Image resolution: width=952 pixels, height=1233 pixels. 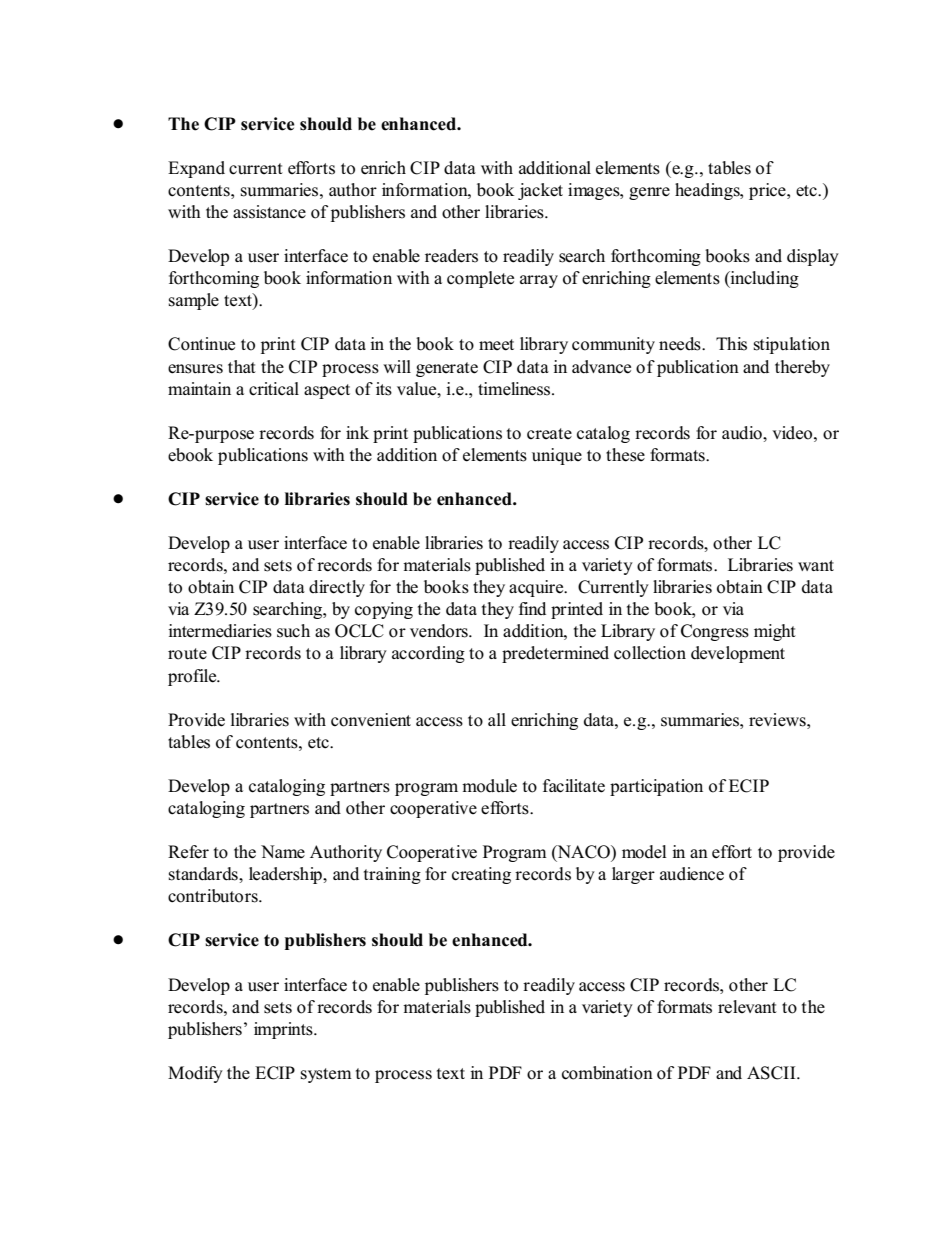 I want to click on timeliness, so click(x=515, y=389).
